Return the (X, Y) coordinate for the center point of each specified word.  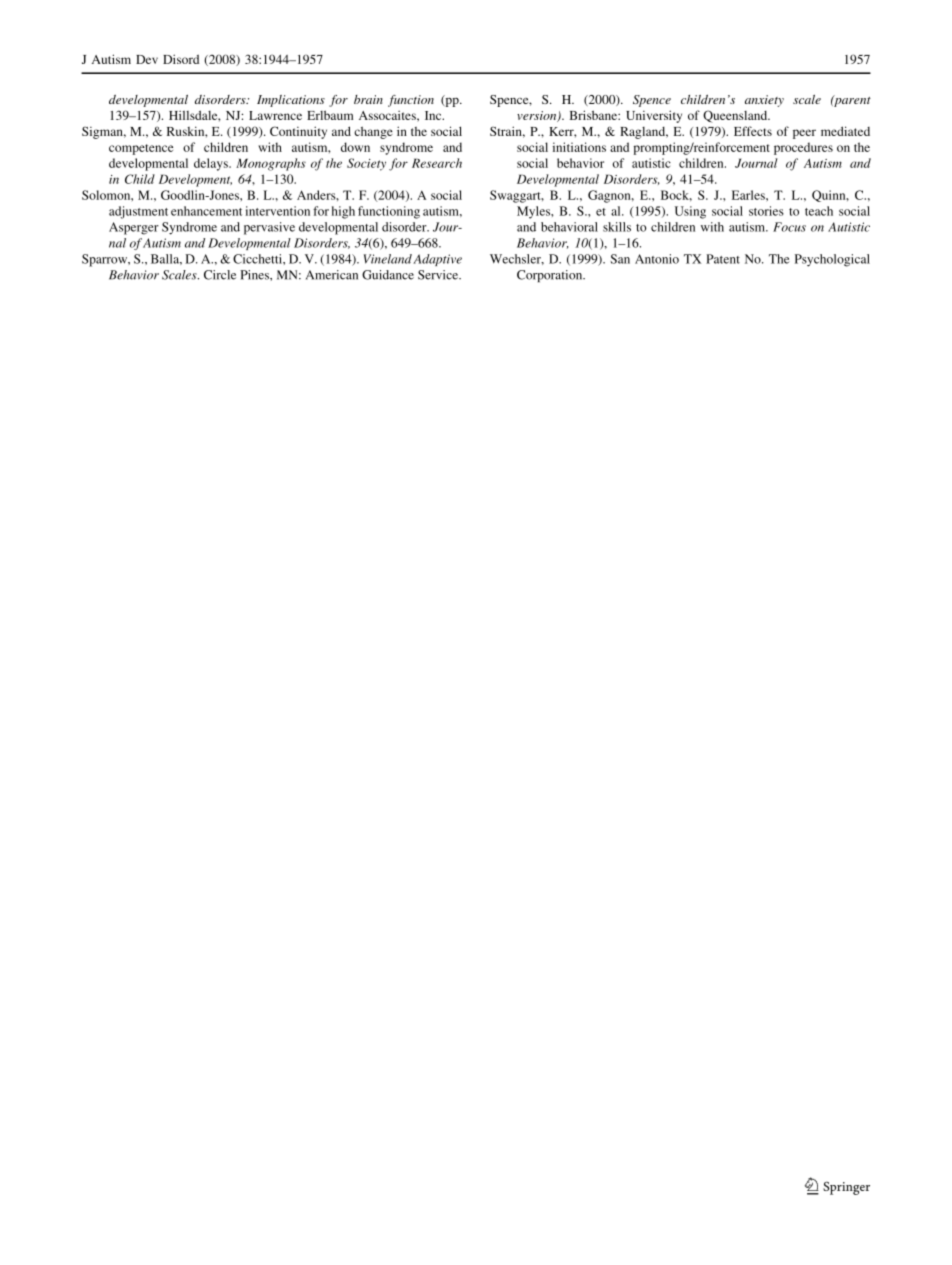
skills (617, 227)
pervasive (269, 228)
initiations (579, 147)
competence (141, 149)
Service (439, 275)
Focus (789, 227)
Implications (291, 101)
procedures (803, 148)
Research (437, 163)
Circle (220, 275)
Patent (723, 259)
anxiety (764, 101)
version (538, 116)
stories (766, 211)
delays (212, 164)
